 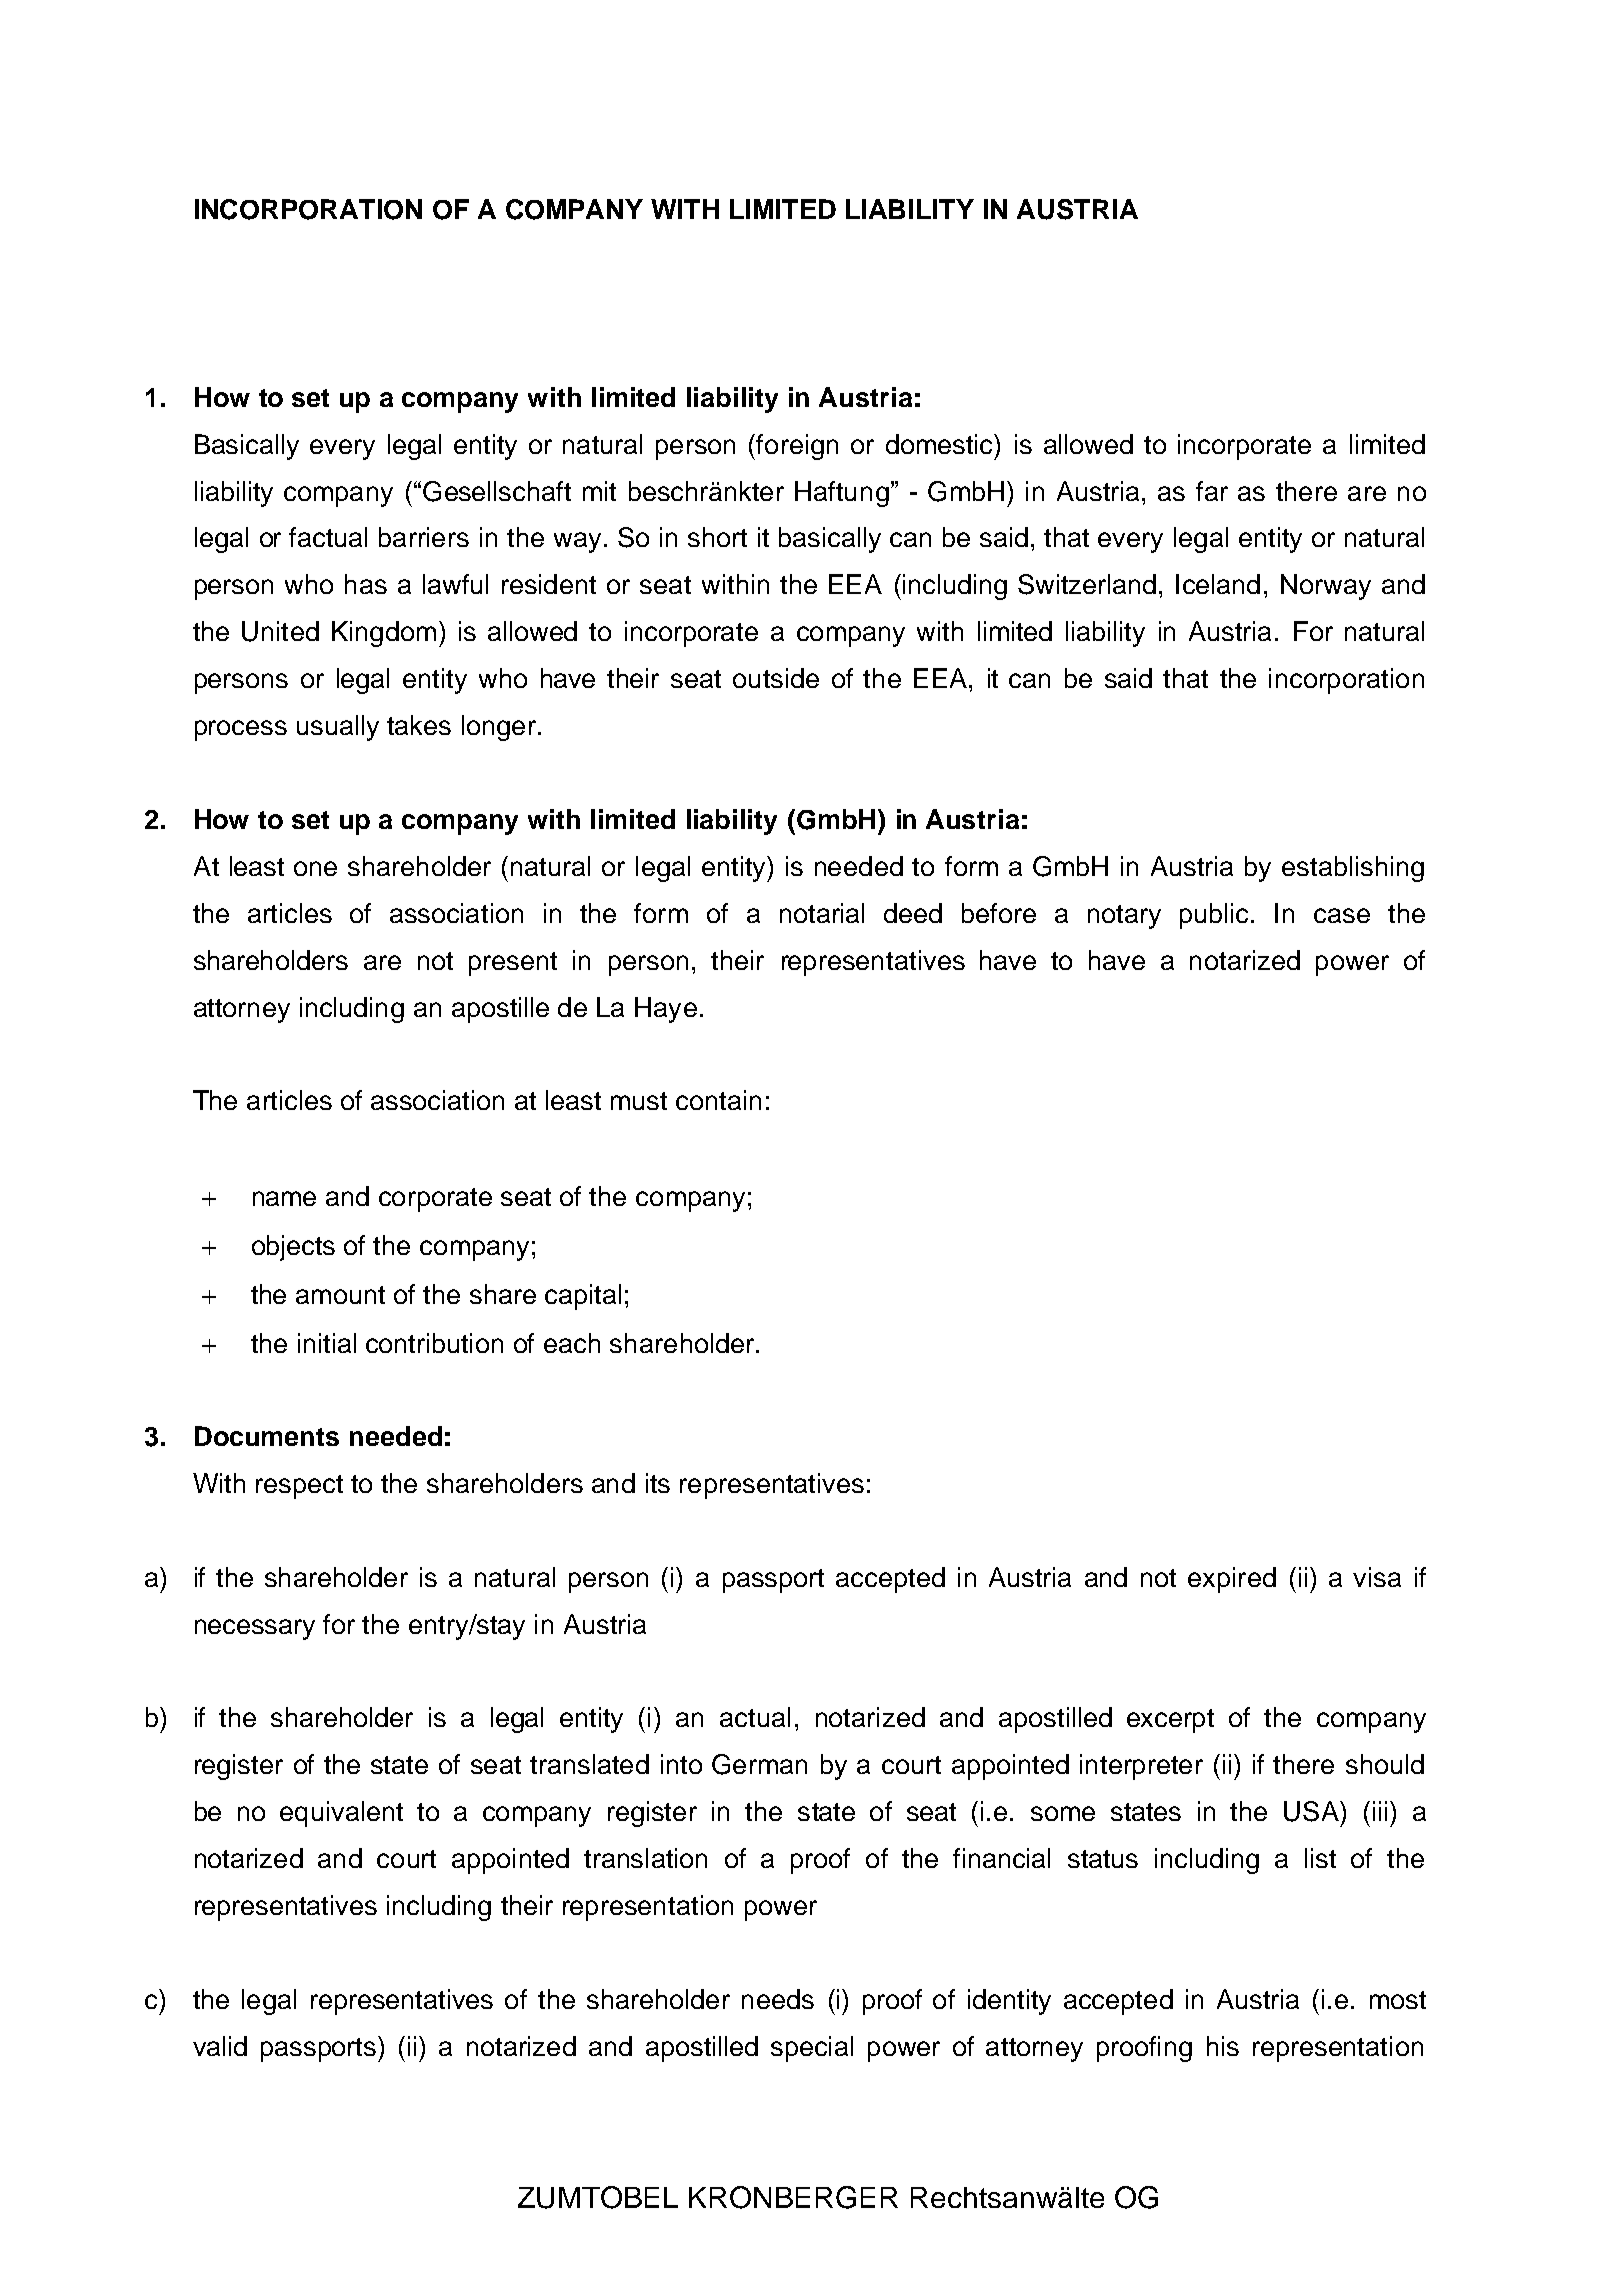 What do you see at coordinates (778, 1999) in the page?
I see `needs` at bounding box center [778, 1999].
